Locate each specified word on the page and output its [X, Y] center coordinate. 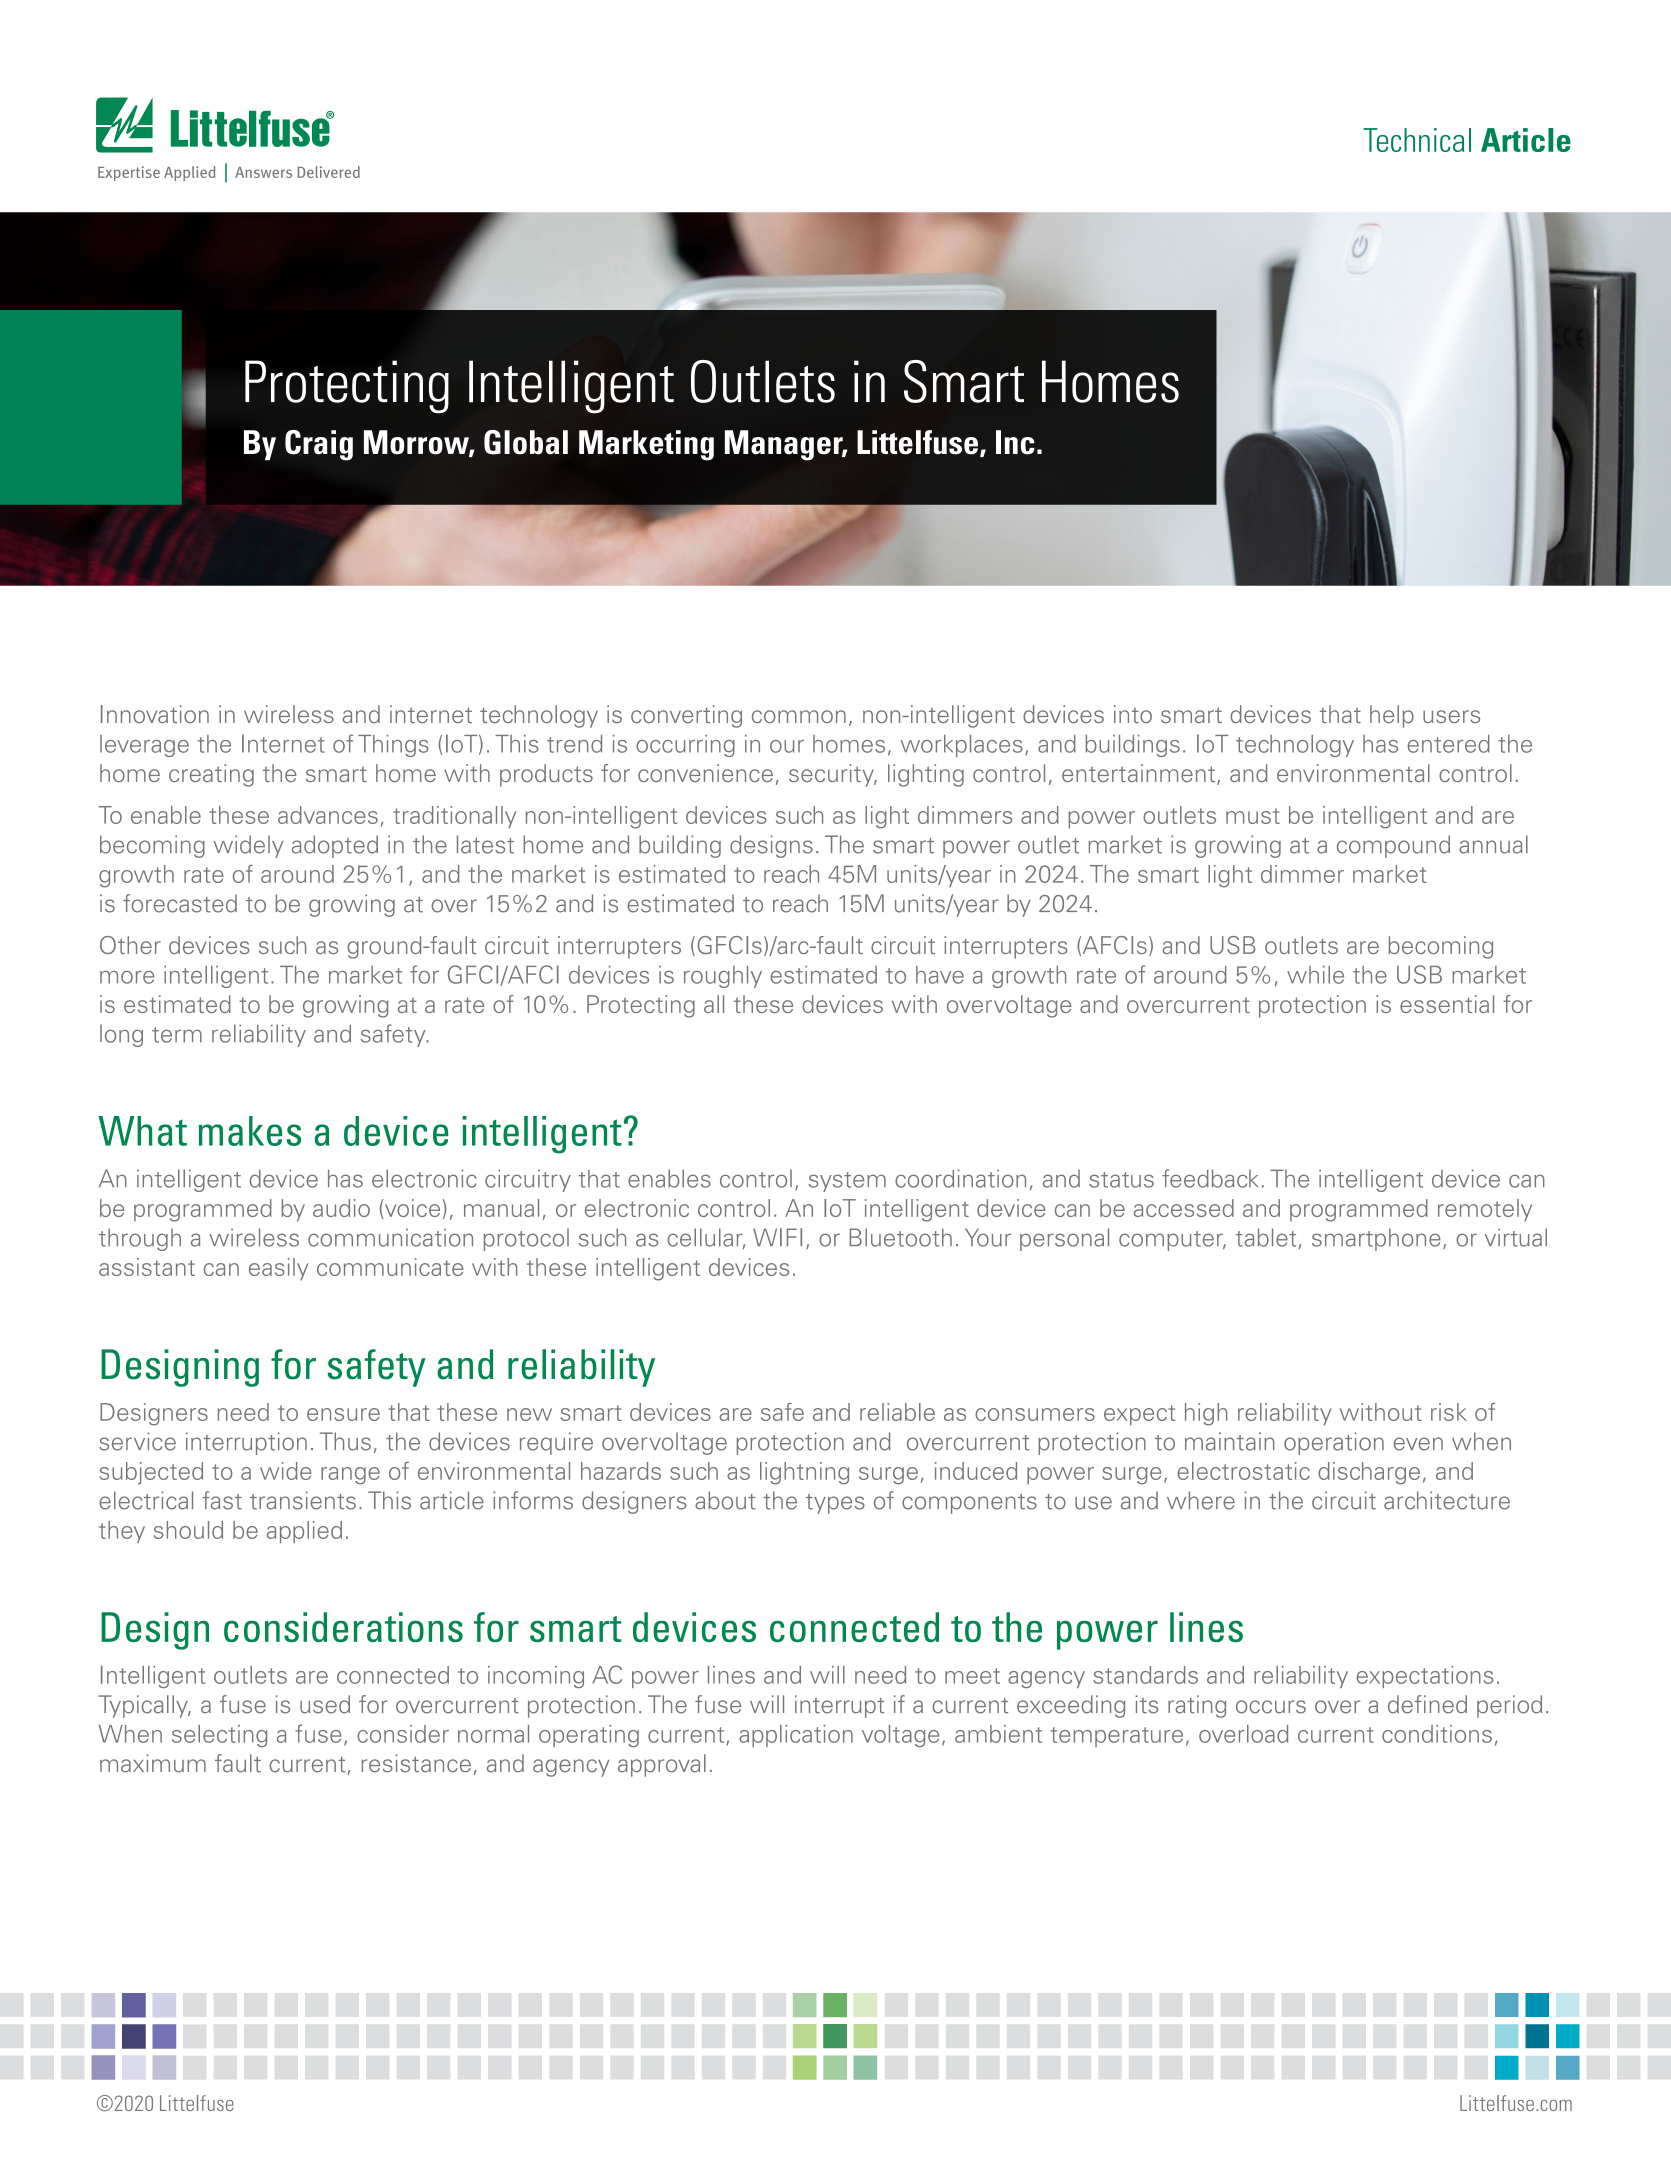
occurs [1271, 1707]
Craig [319, 445]
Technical [1417, 140]
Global [526, 442]
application [796, 1736]
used [325, 1704]
